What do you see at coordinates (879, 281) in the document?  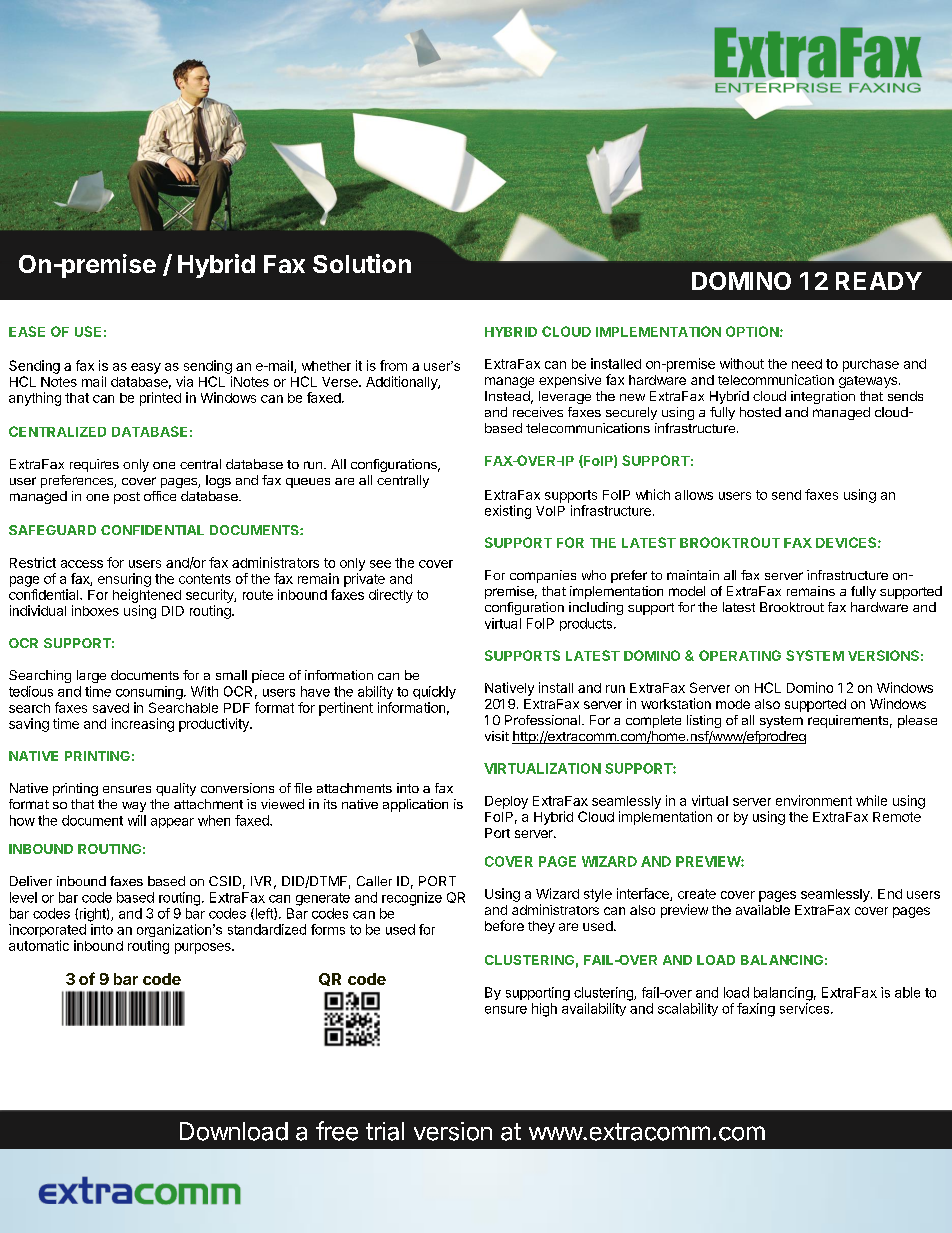 I see `READY` at bounding box center [879, 281].
